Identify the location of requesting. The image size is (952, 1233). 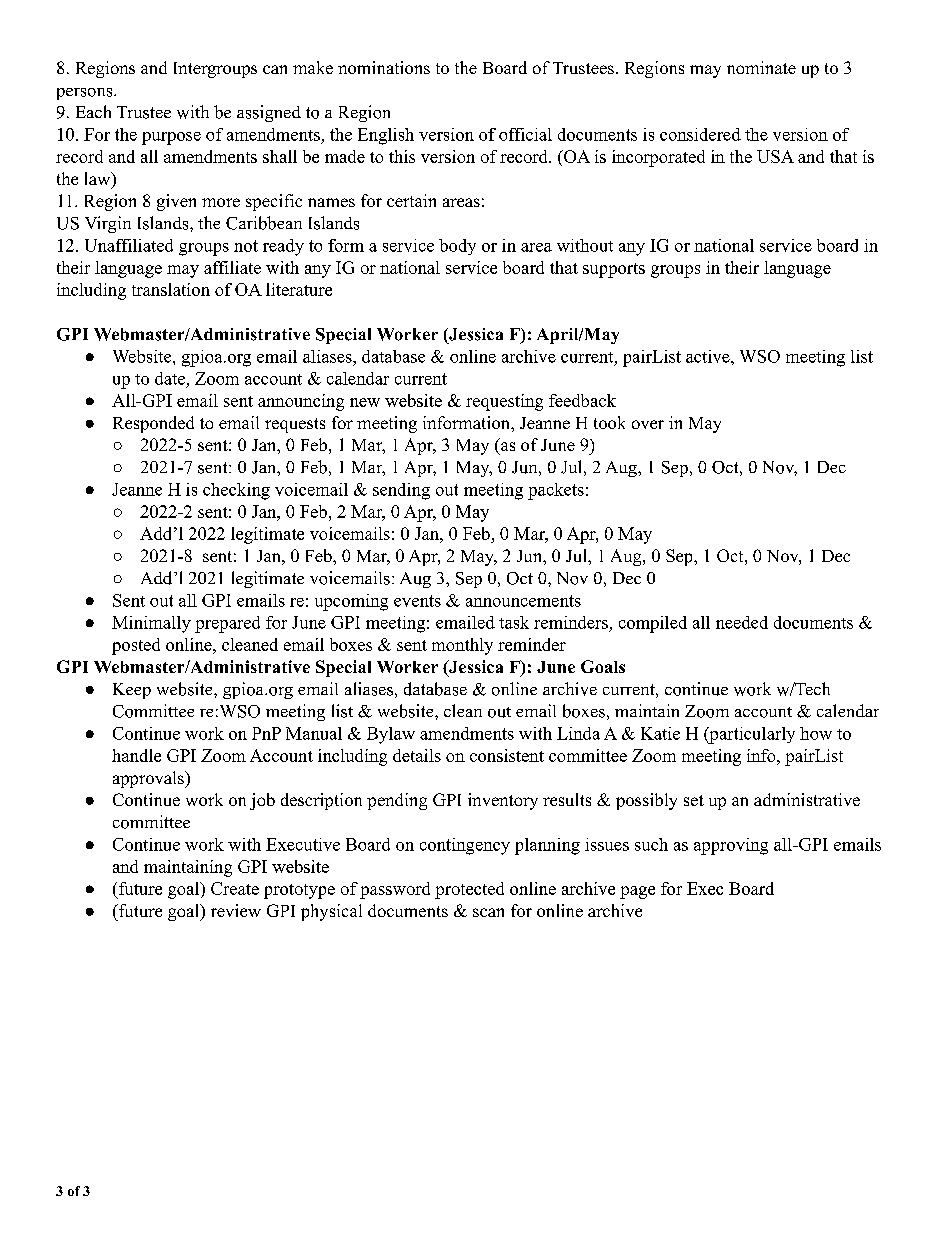
(504, 402).
